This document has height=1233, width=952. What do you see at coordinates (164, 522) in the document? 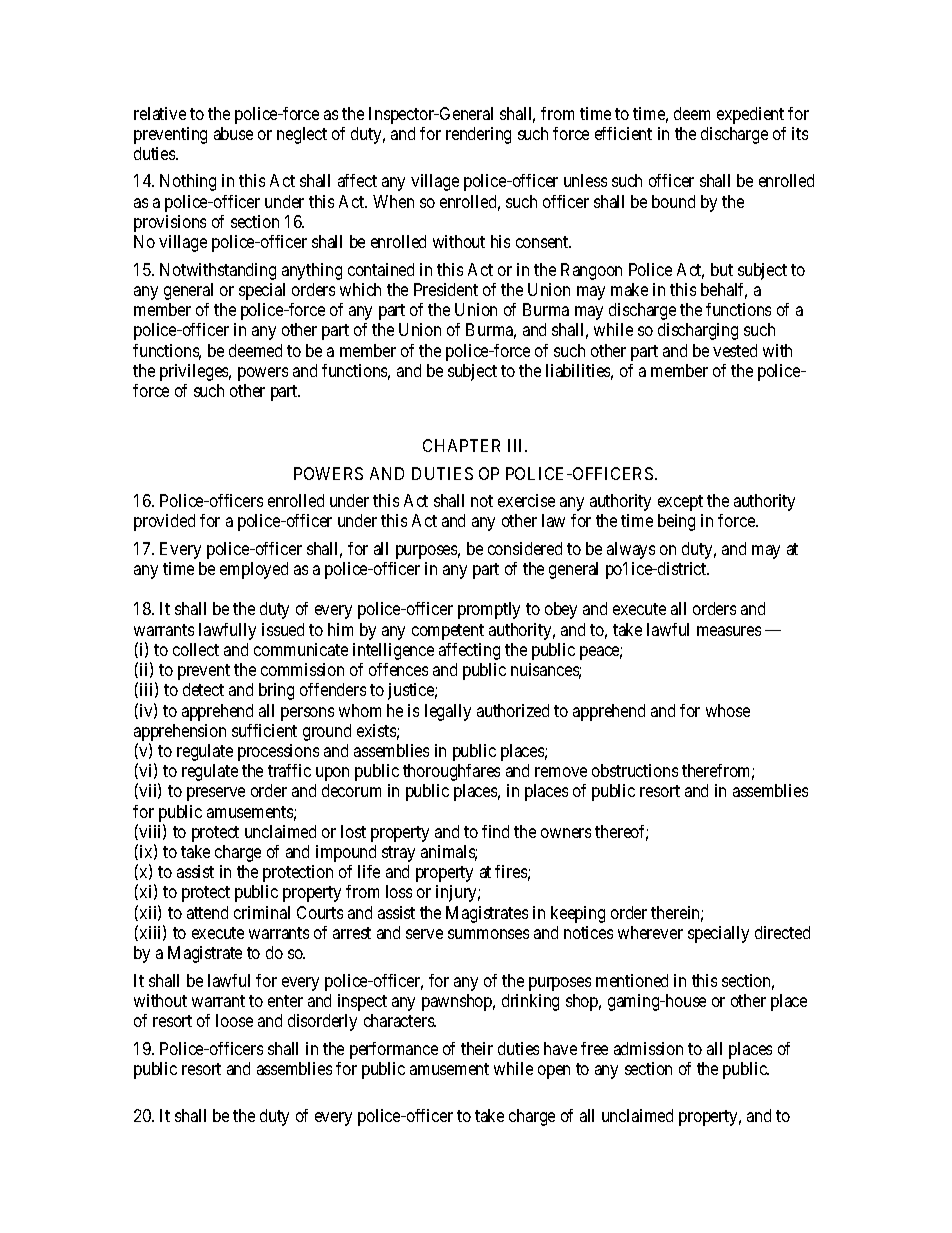
I see `provided` at bounding box center [164, 522].
